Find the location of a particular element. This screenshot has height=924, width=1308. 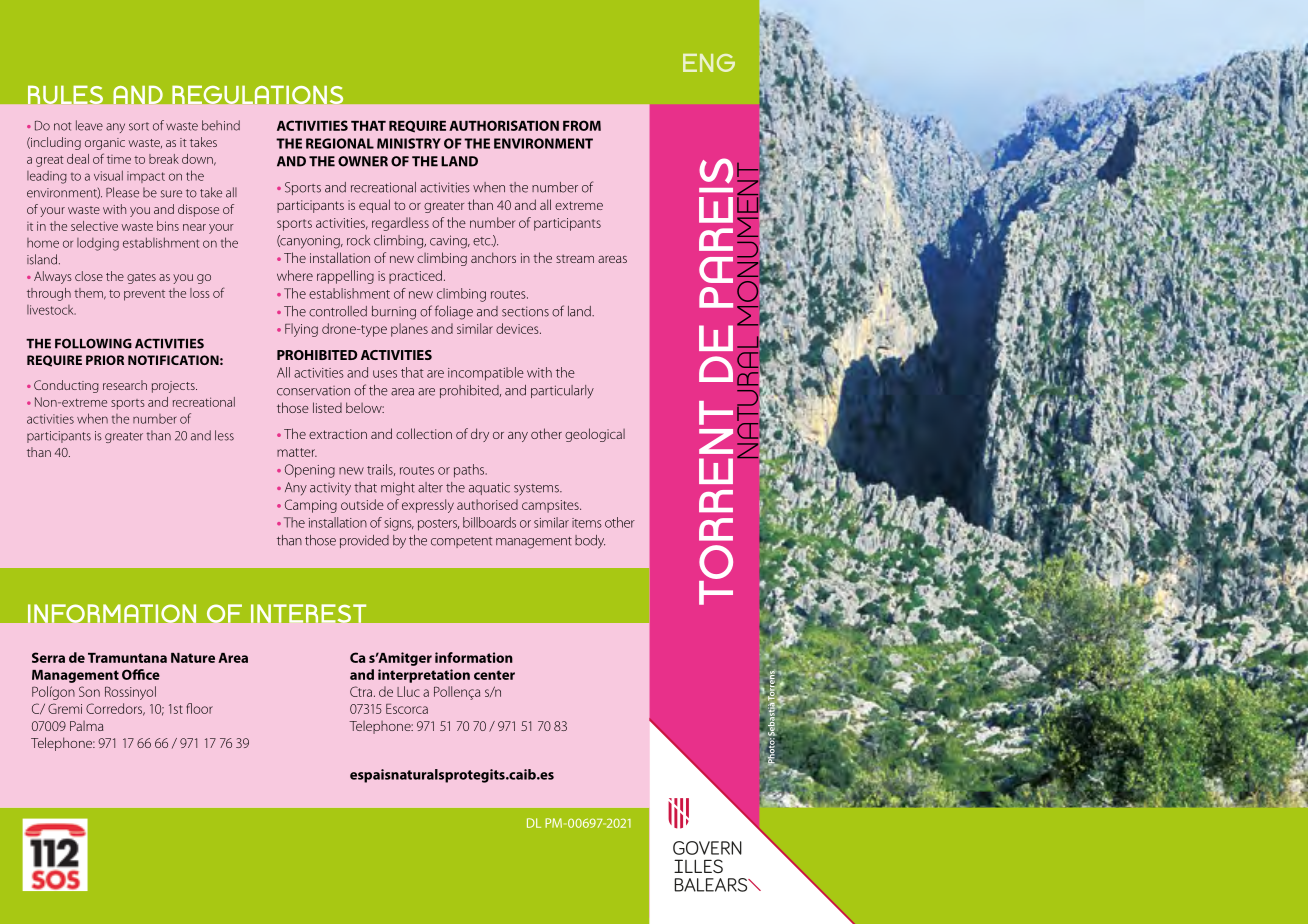

particularly is located at coordinates (562, 391).
